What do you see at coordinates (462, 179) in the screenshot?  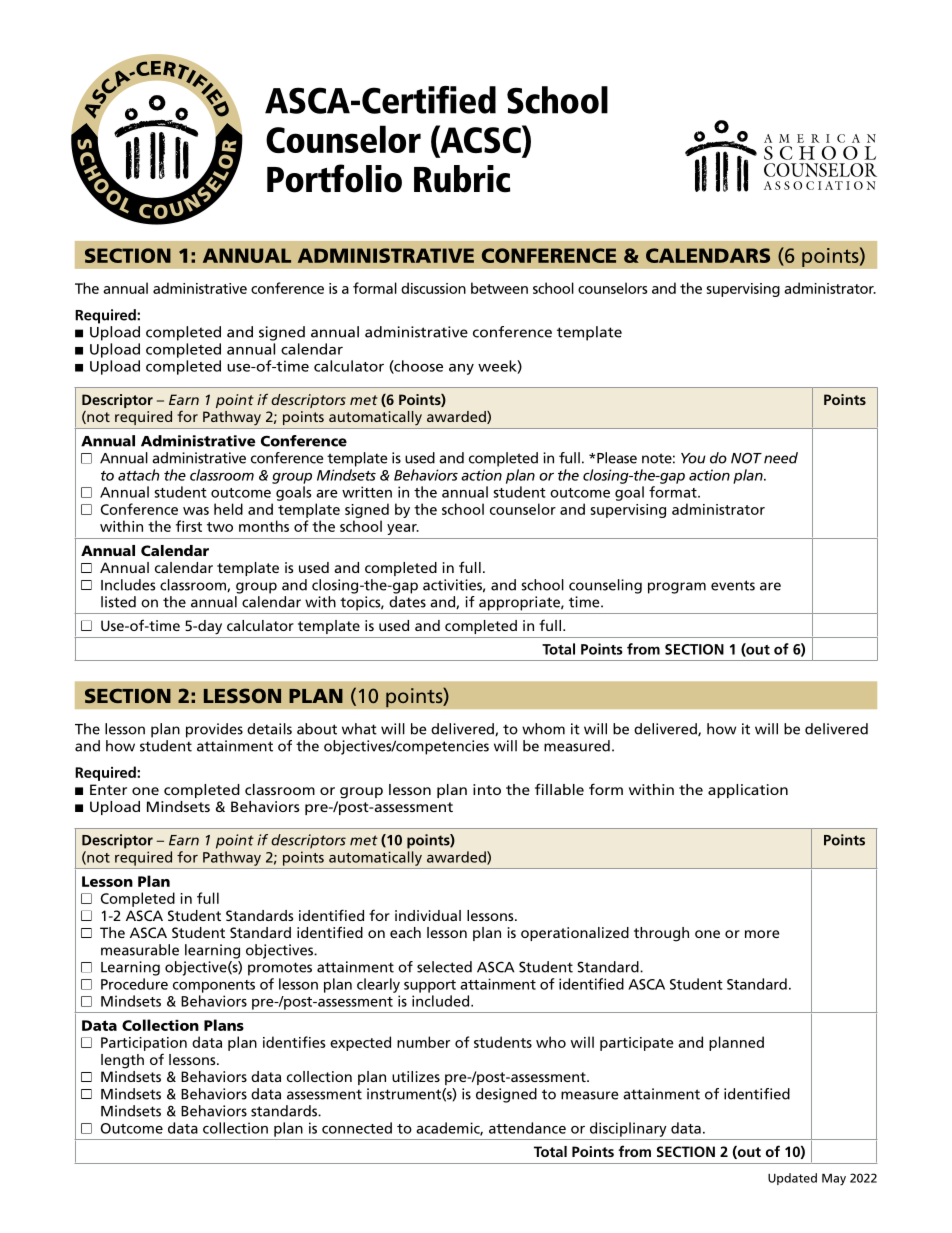 I see `Rubric` at bounding box center [462, 179].
